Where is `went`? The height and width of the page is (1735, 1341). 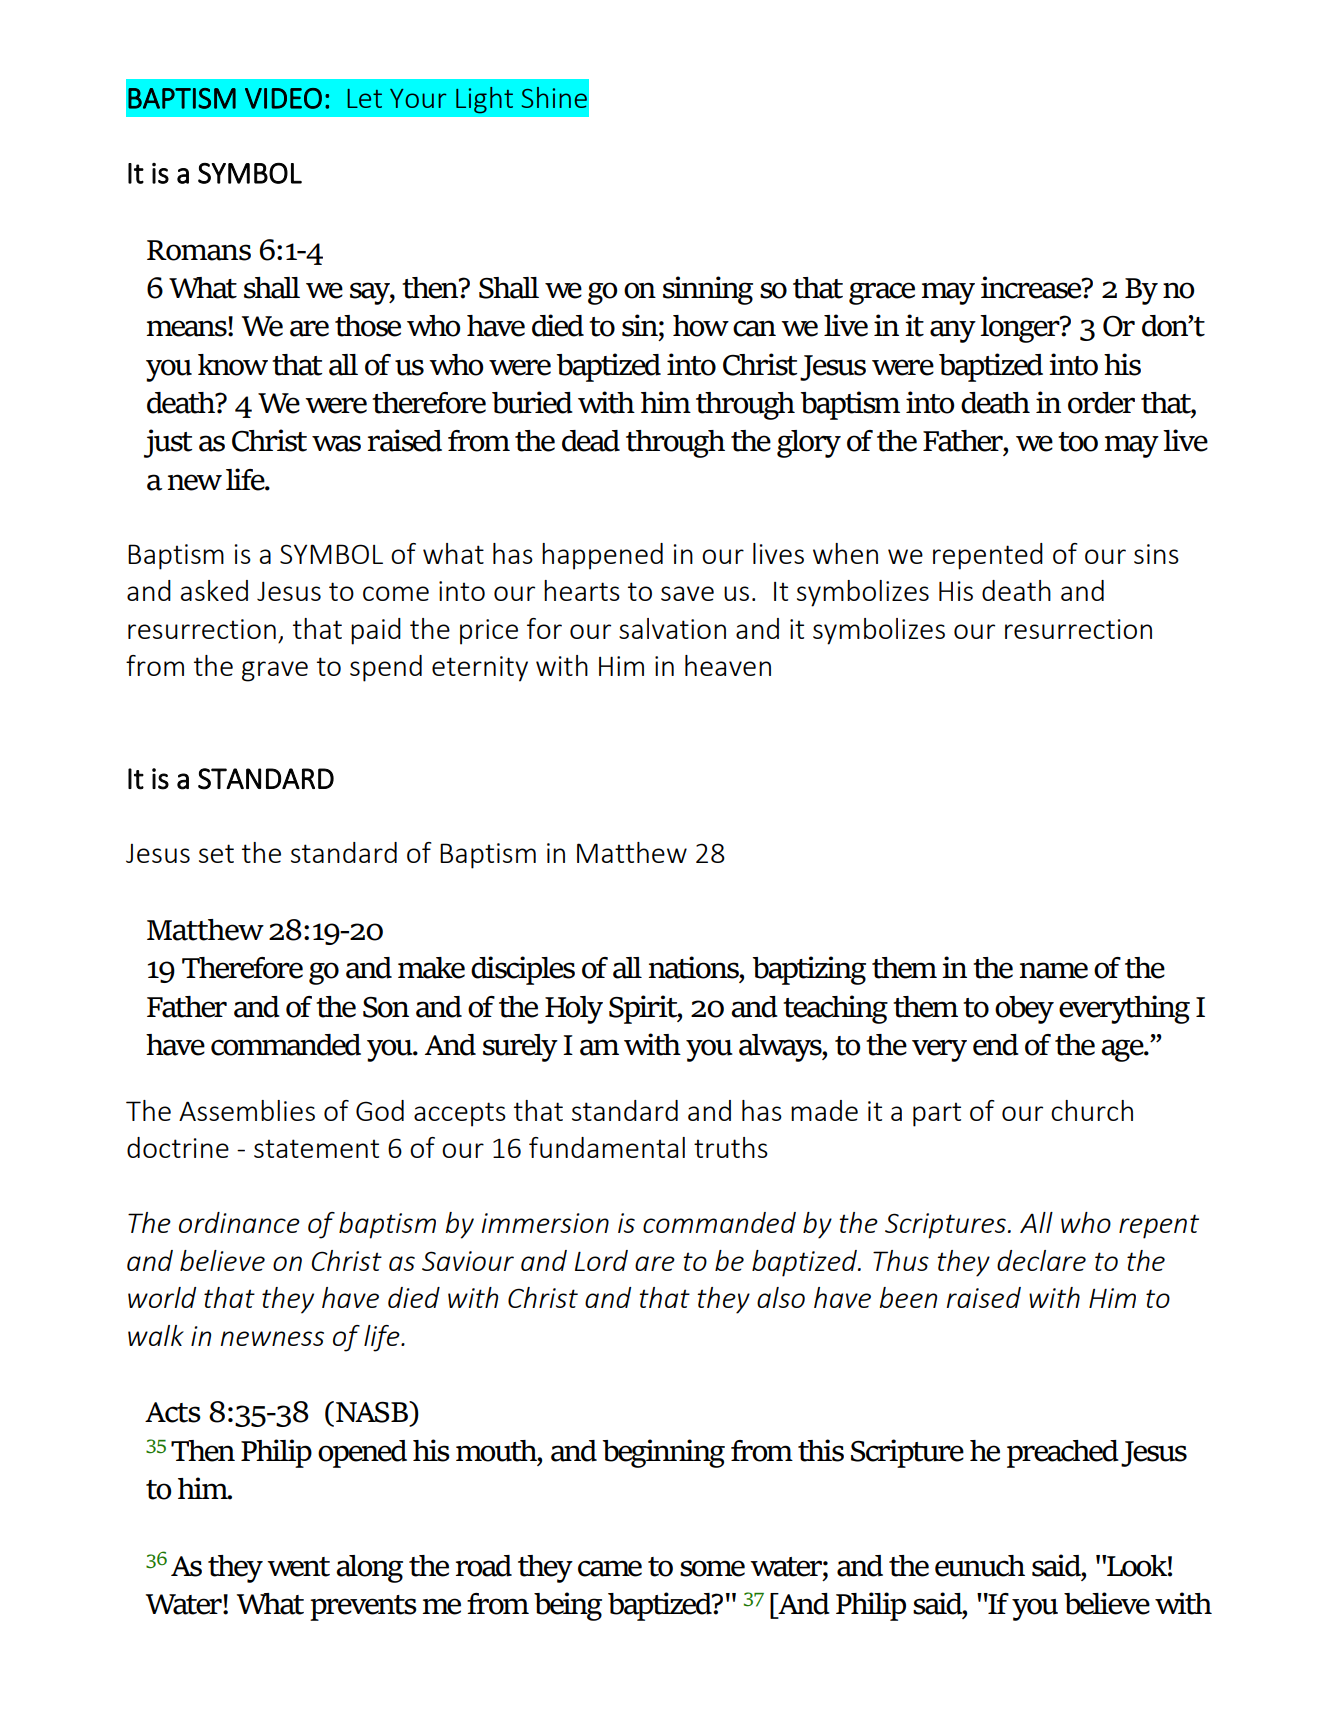 went is located at coordinates (298, 1567).
